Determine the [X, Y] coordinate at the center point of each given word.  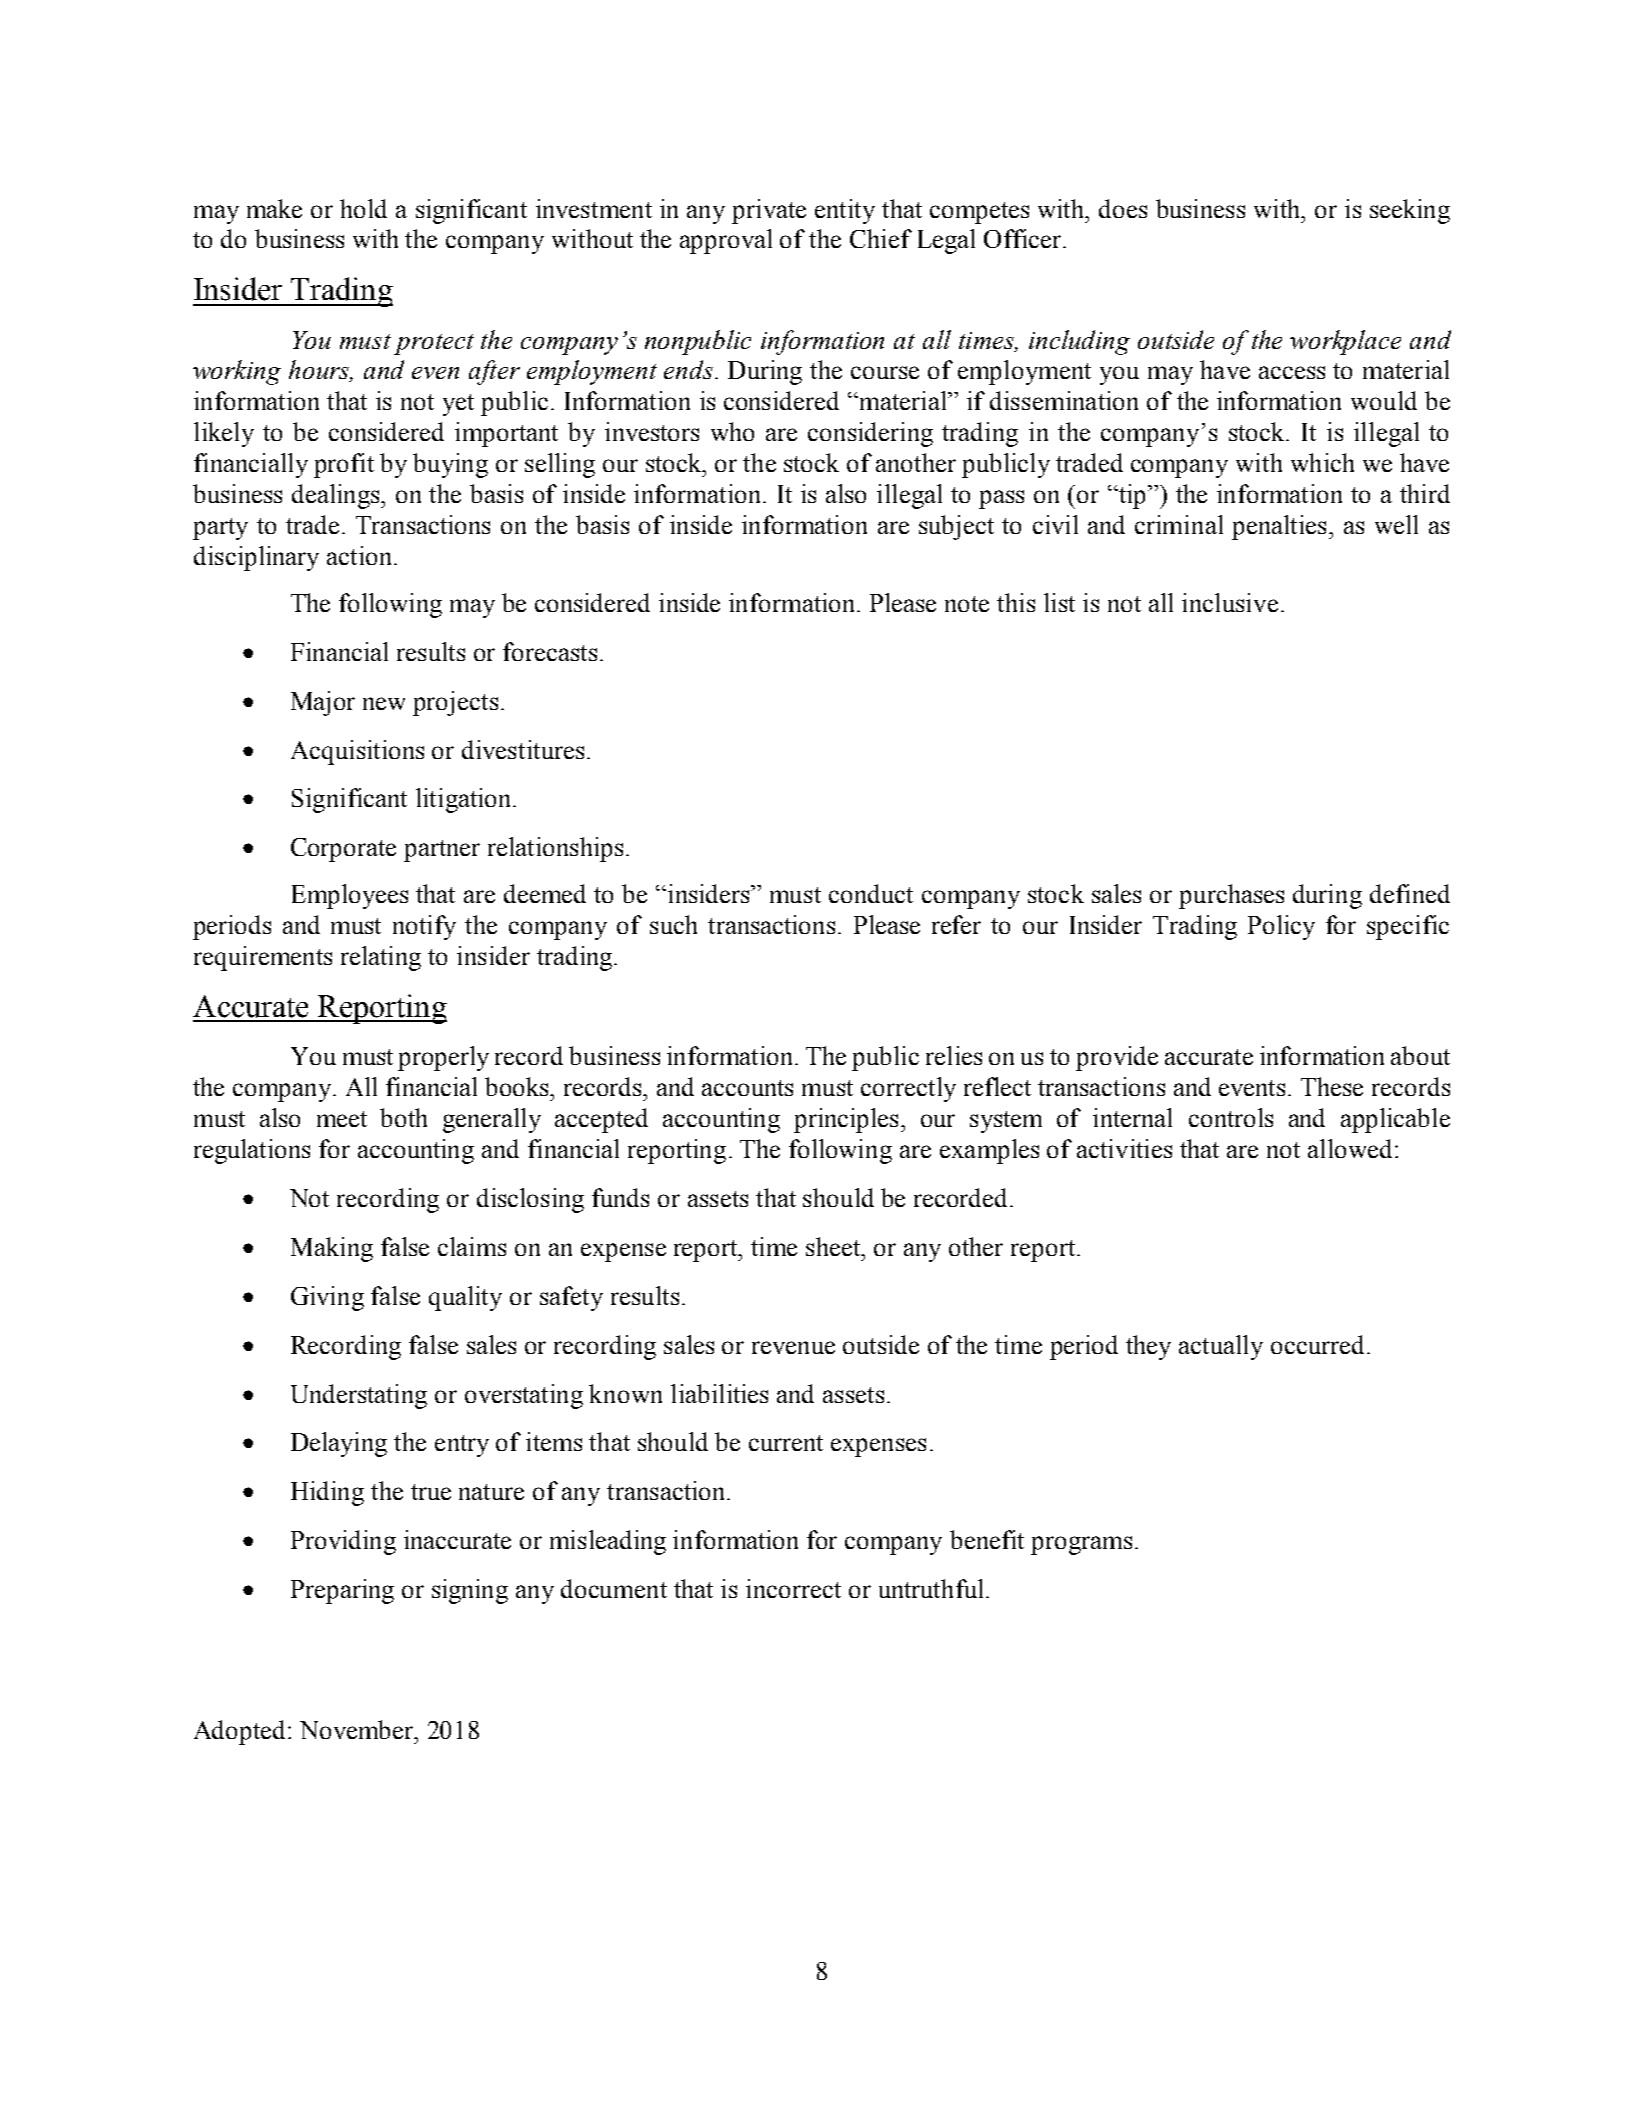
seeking [1410, 211]
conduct [871, 893]
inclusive [1230, 602]
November [358, 1729]
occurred [1317, 1344]
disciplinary [256, 558]
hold [363, 208]
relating [381, 958]
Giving [327, 1298]
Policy [1281, 927]
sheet [834, 1246]
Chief [881, 238]
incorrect [793, 1588]
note [967, 604]
